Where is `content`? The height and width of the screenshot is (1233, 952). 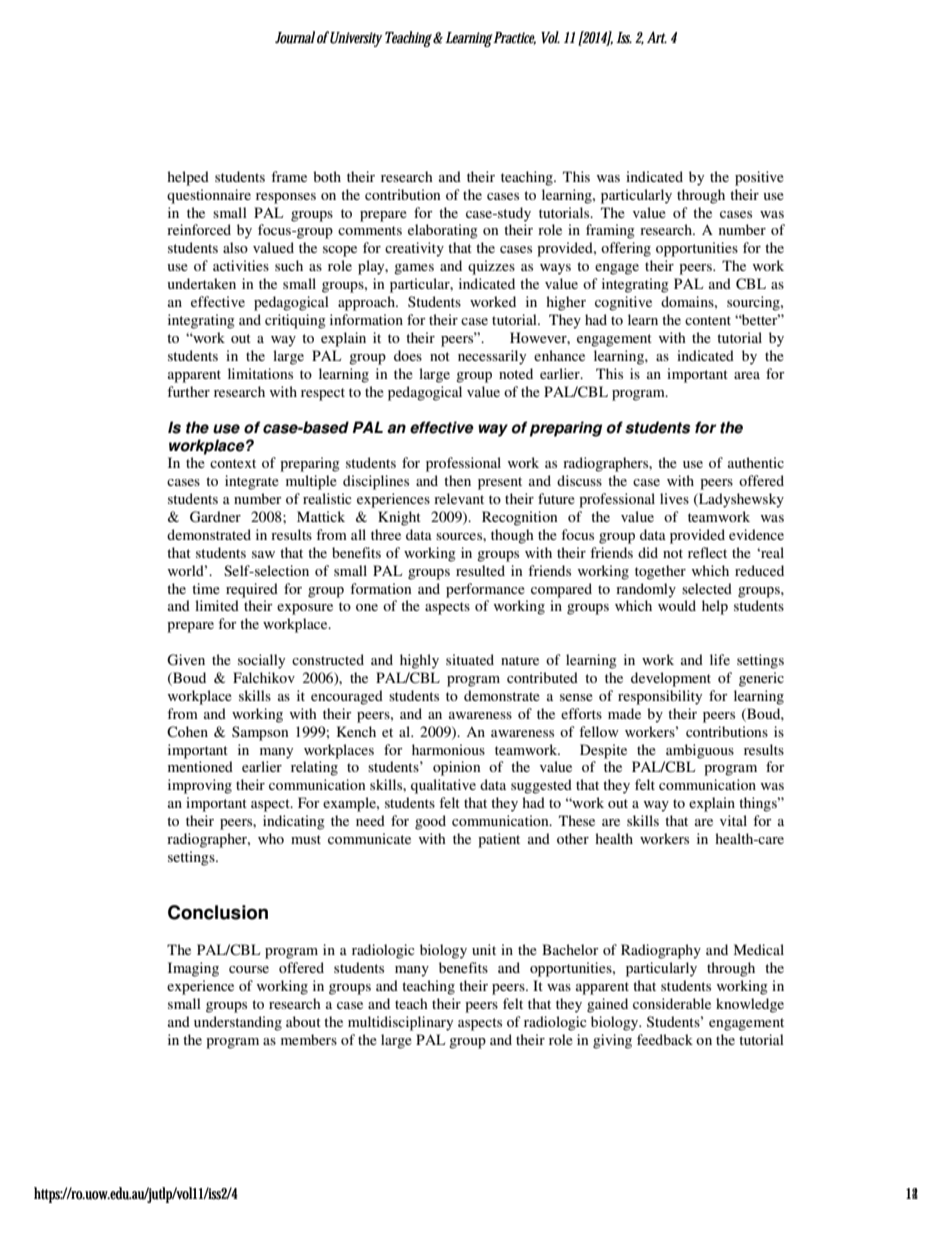
content is located at coordinates (708, 320).
